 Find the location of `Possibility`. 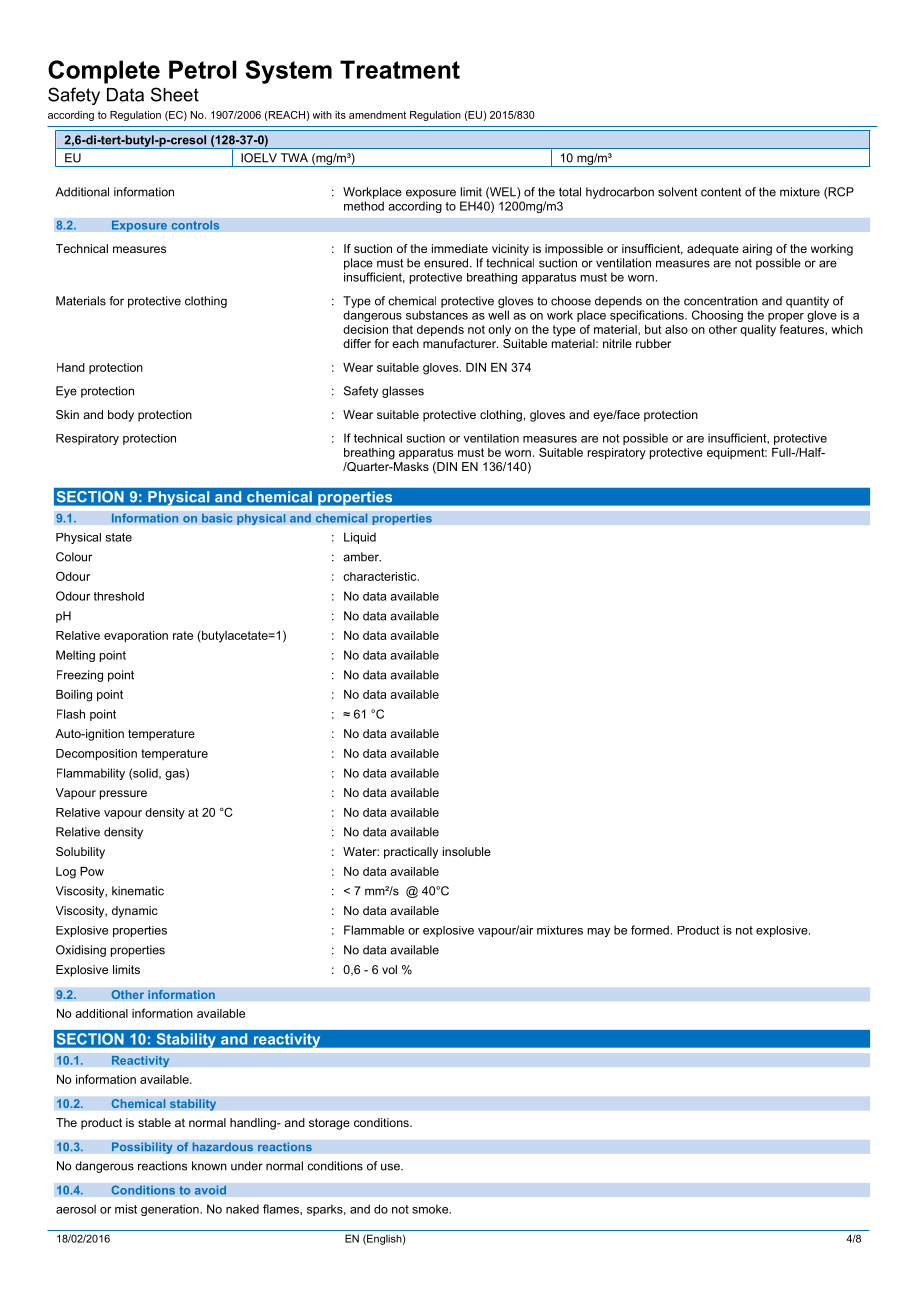

Possibility is located at coordinates (142, 1148).
